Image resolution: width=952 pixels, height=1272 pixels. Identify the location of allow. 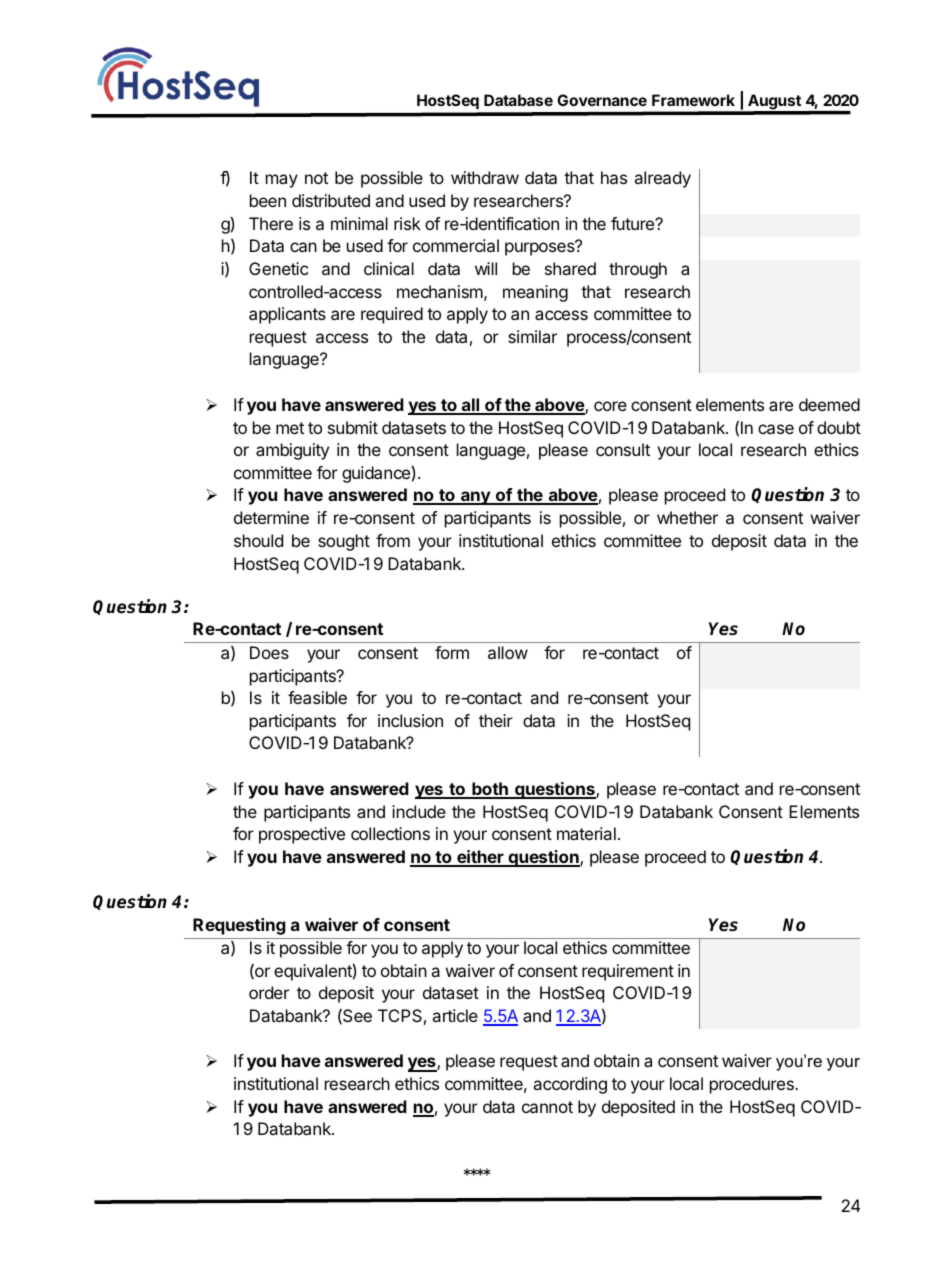
(508, 652).
